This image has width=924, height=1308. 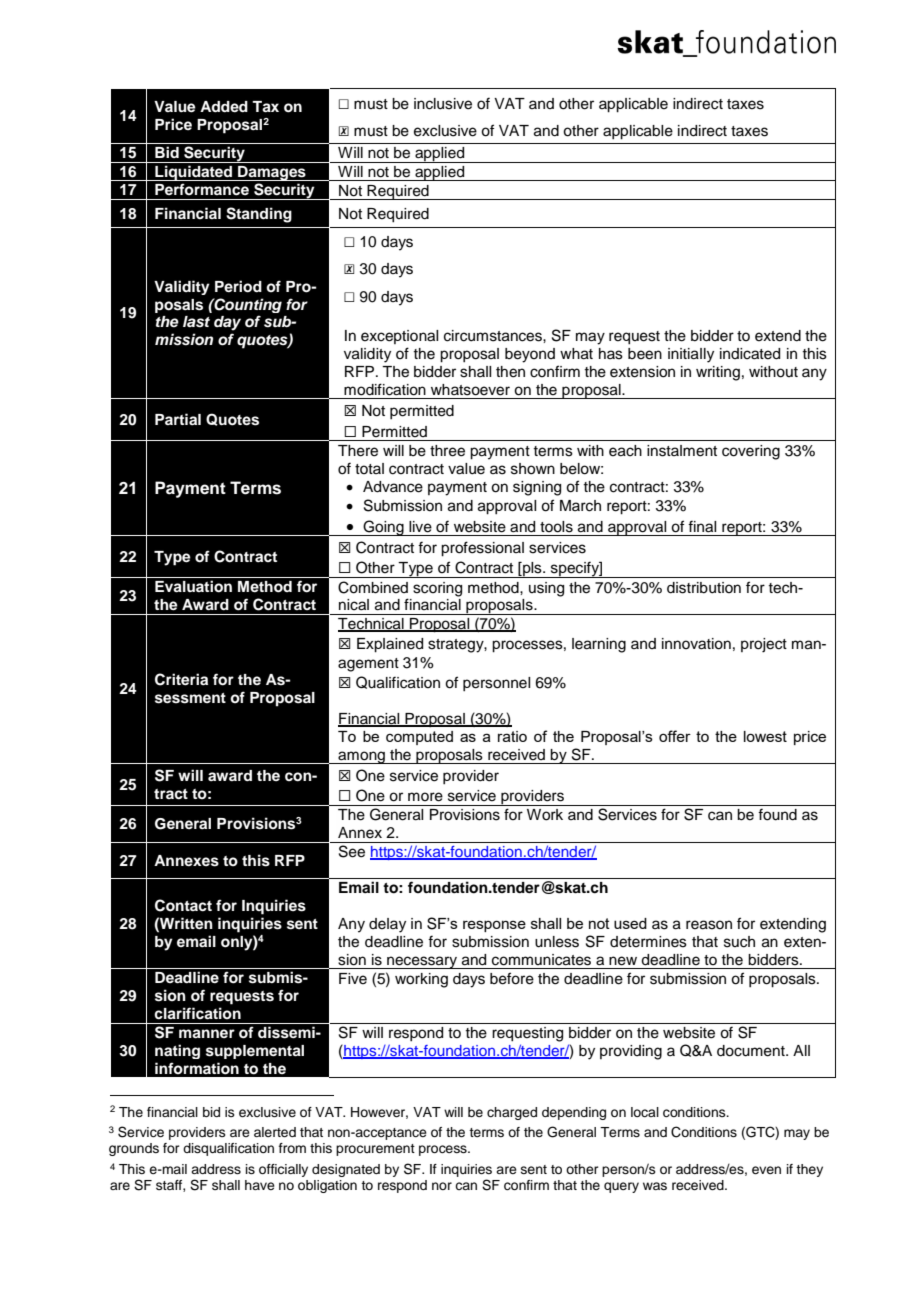 I want to click on indicated, so click(x=750, y=354).
